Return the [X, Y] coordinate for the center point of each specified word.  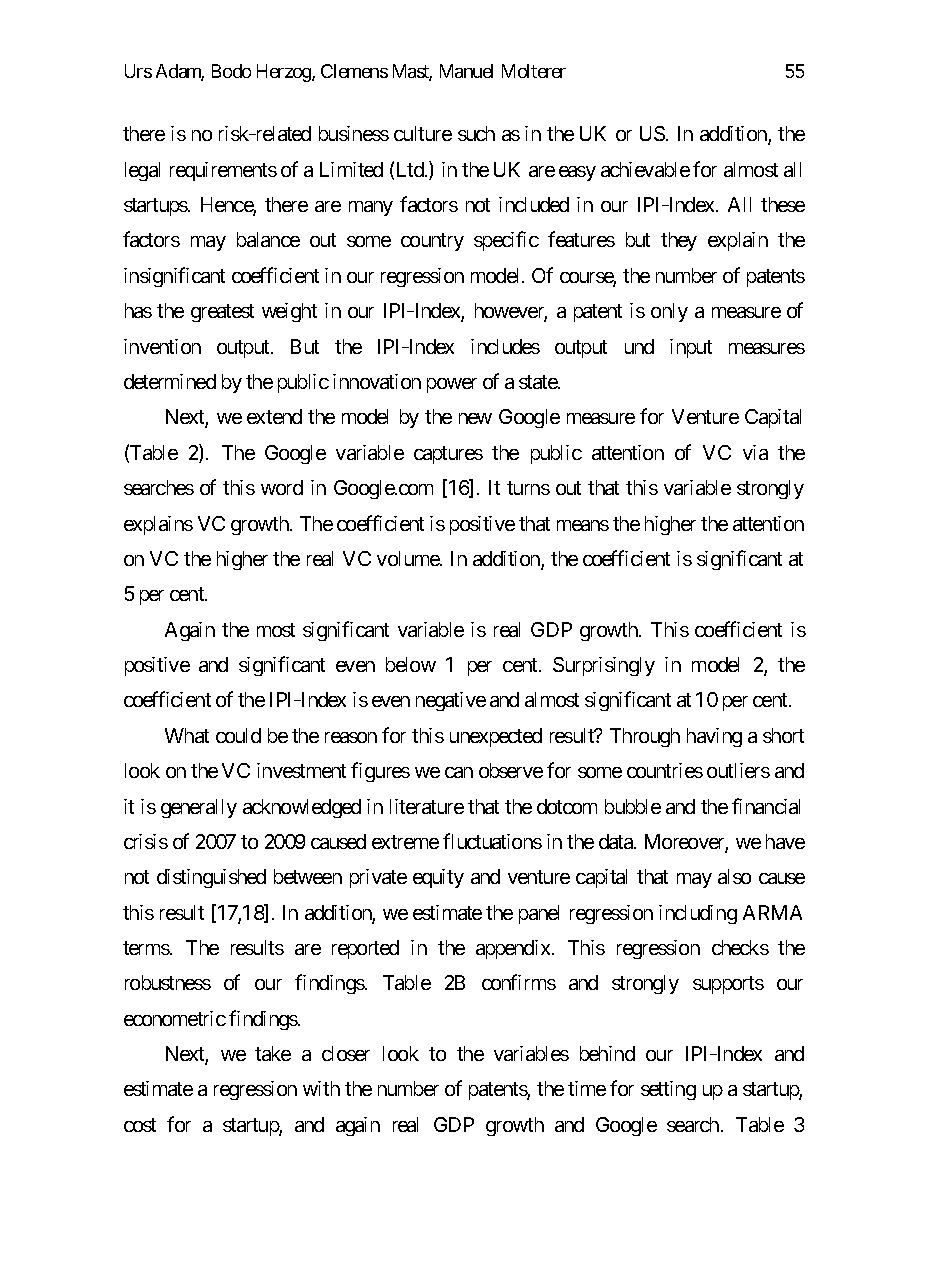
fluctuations [492, 841]
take [273, 1053]
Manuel [466, 71]
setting [668, 1090]
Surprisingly [604, 666]
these [783, 204]
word [282, 487]
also [734, 876]
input [691, 348]
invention [162, 346]
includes [505, 346]
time [587, 1088]
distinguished [211, 878]
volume [409, 558]
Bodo [231, 71]
